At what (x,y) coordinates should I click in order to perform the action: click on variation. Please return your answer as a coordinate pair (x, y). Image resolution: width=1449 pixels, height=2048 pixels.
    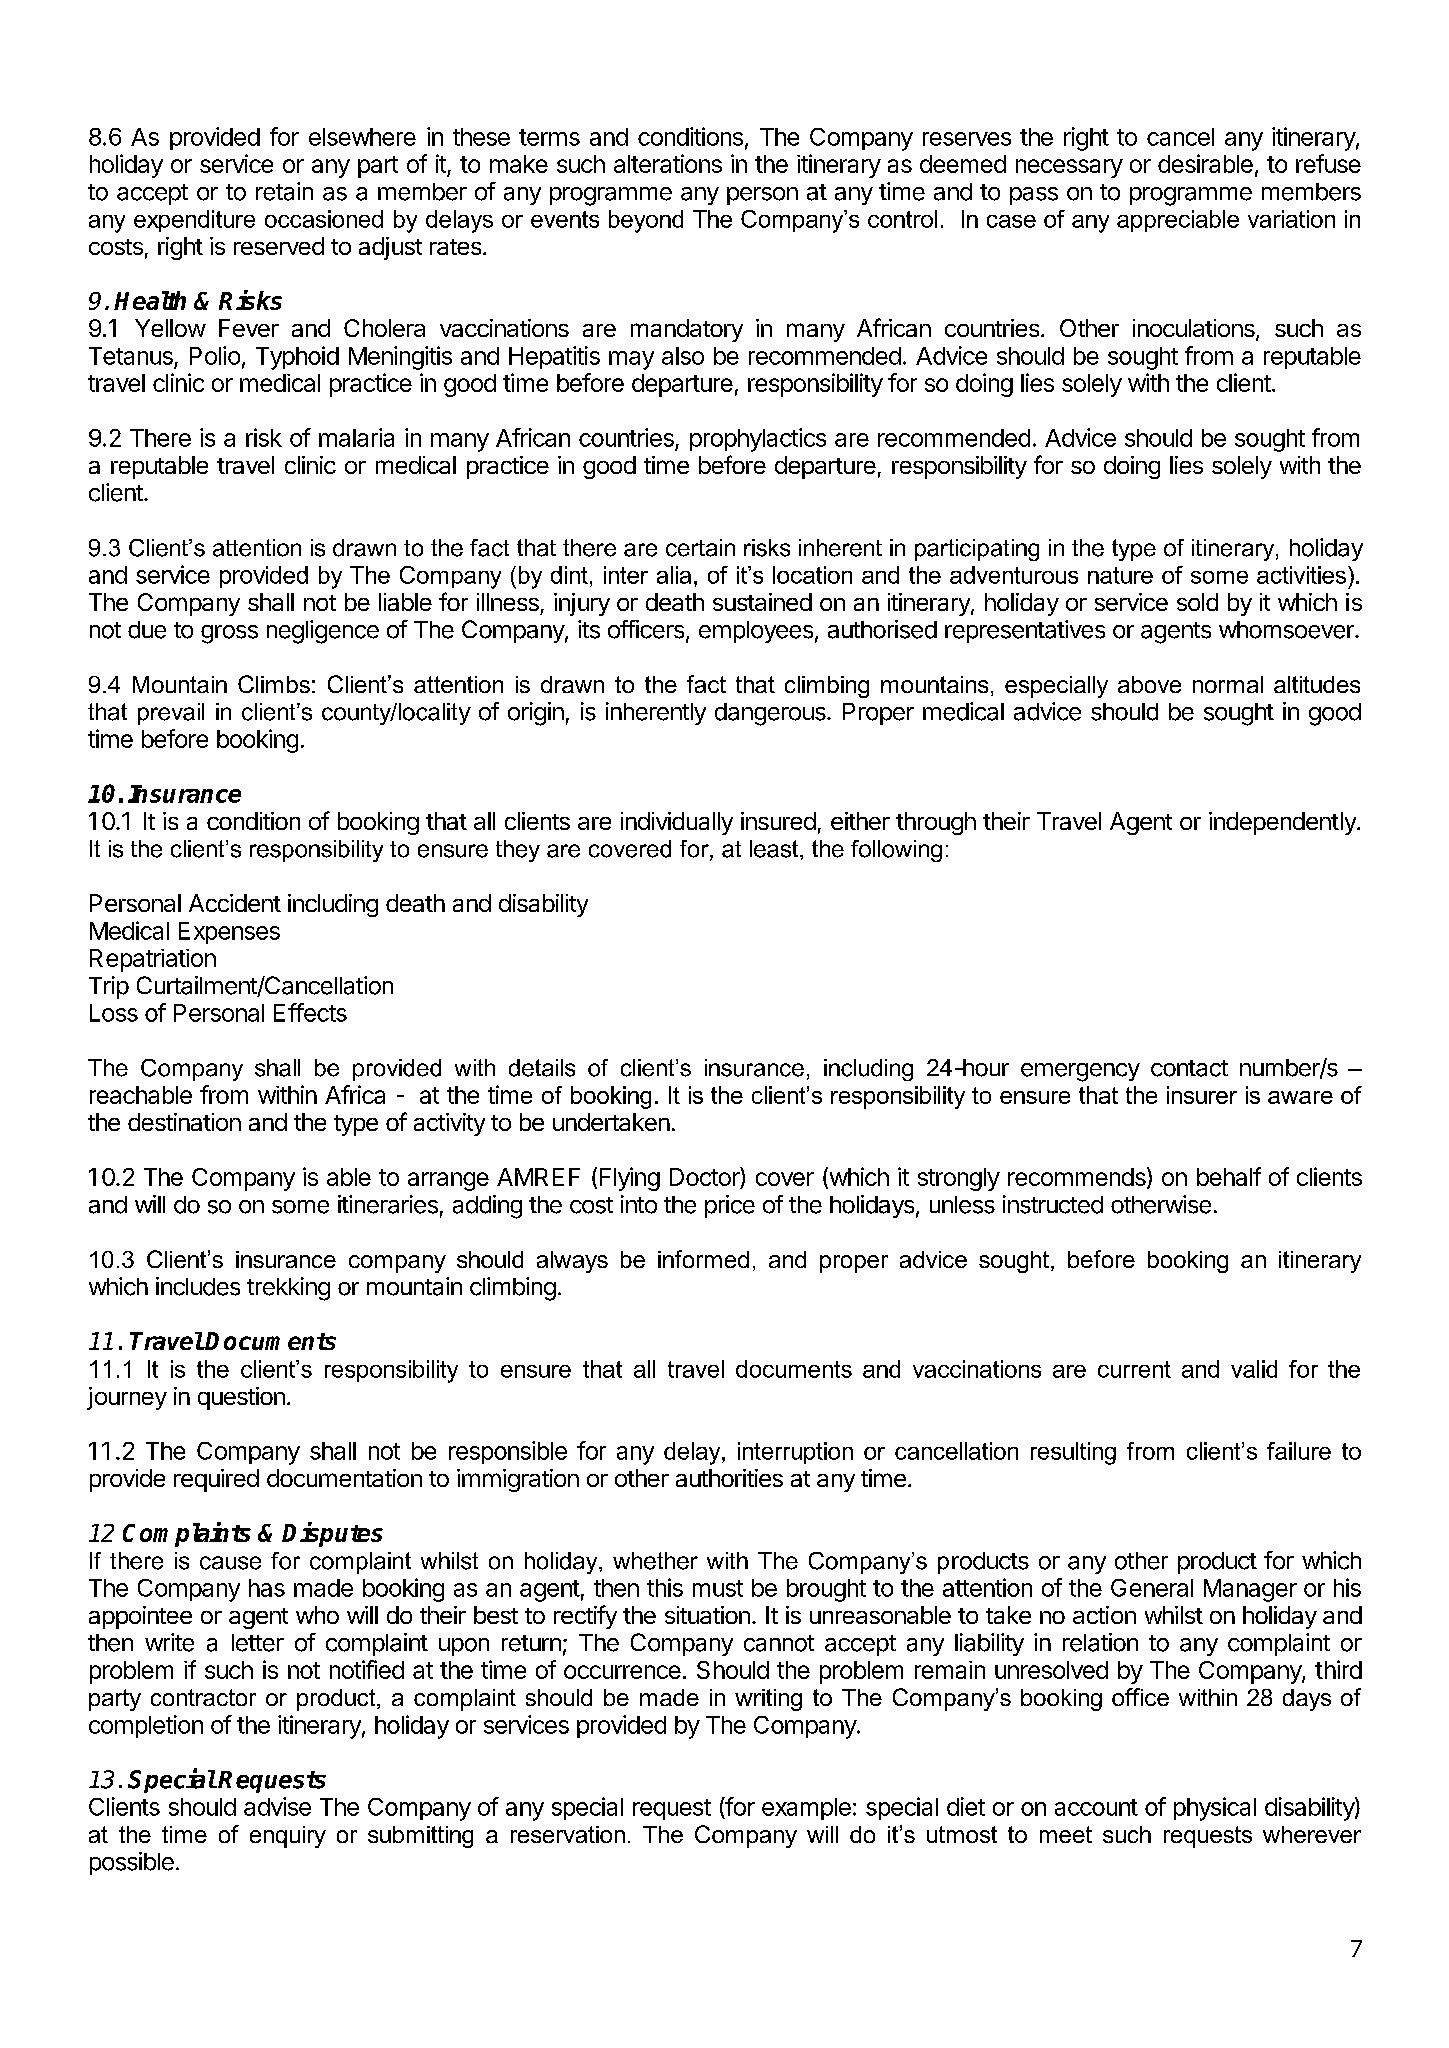
    Looking at the image, I should click on (1291, 219).
